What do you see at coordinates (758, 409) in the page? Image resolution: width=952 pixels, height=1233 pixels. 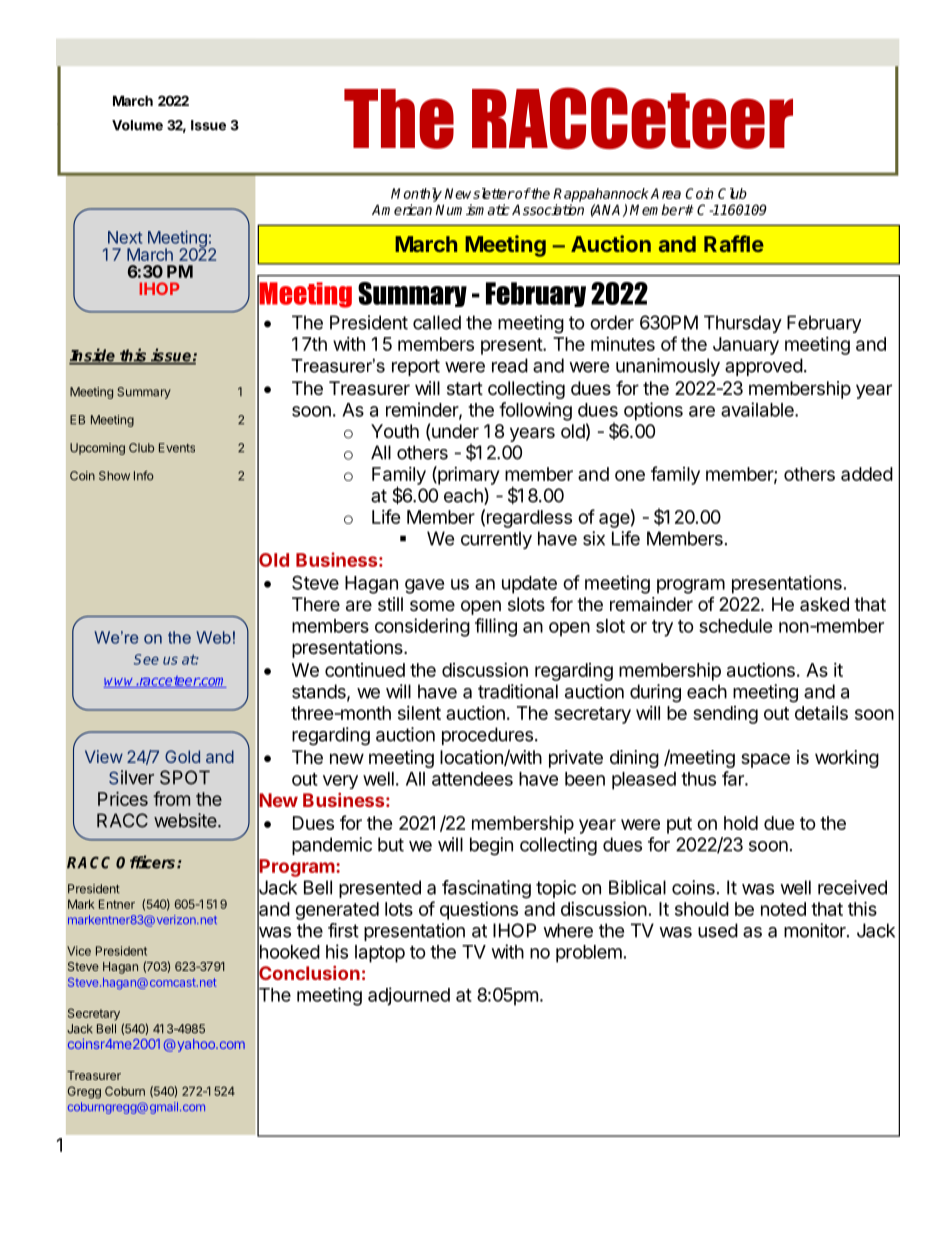 I see `available` at bounding box center [758, 409].
